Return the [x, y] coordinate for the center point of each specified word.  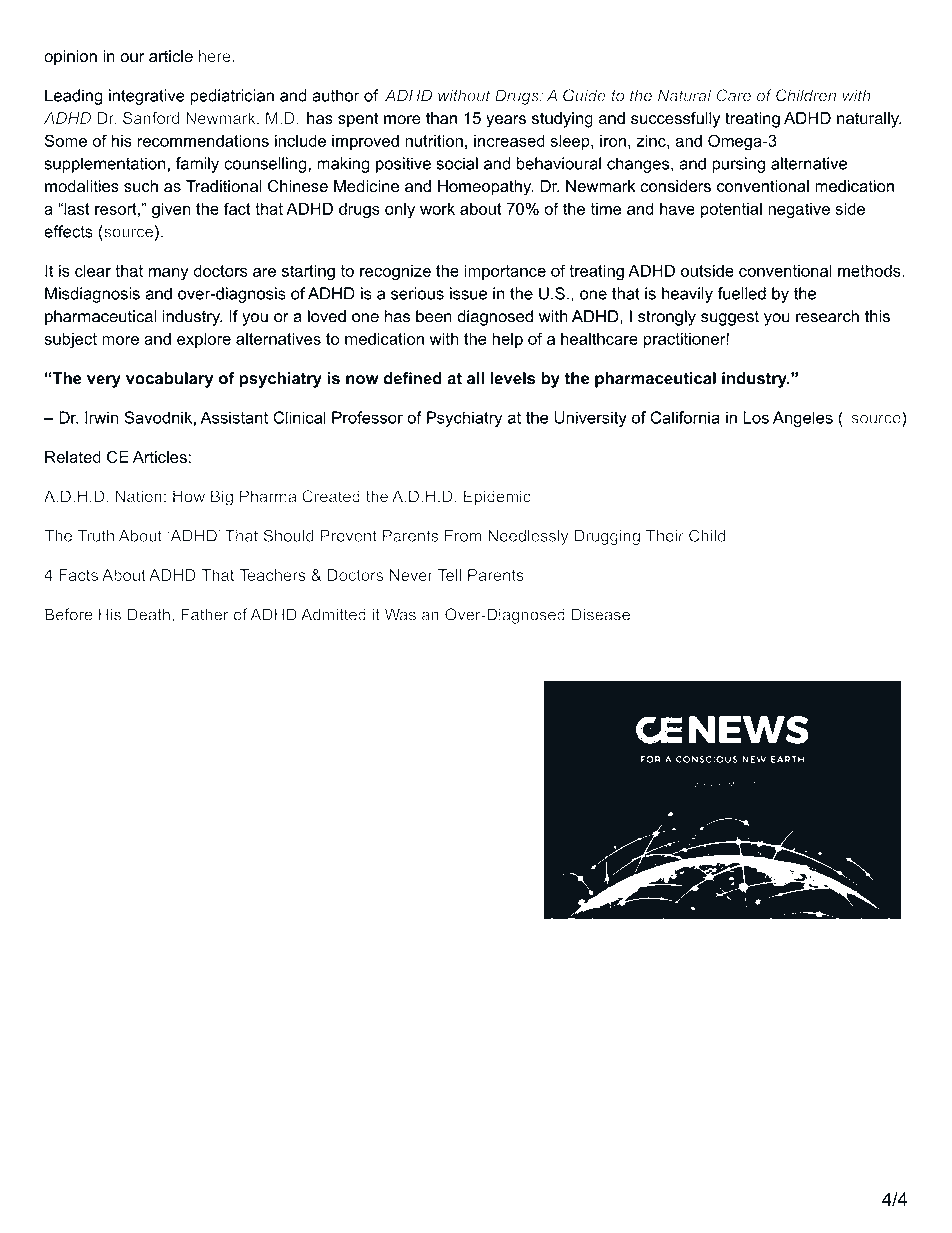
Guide [584, 95]
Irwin [101, 417]
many [168, 274]
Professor [367, 417]
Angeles [803, 419]
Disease [601, 614]
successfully [675, 120]
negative [799, 211]
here [216, 56]
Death [149, 614]
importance [505, 272]
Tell [449, 575]
